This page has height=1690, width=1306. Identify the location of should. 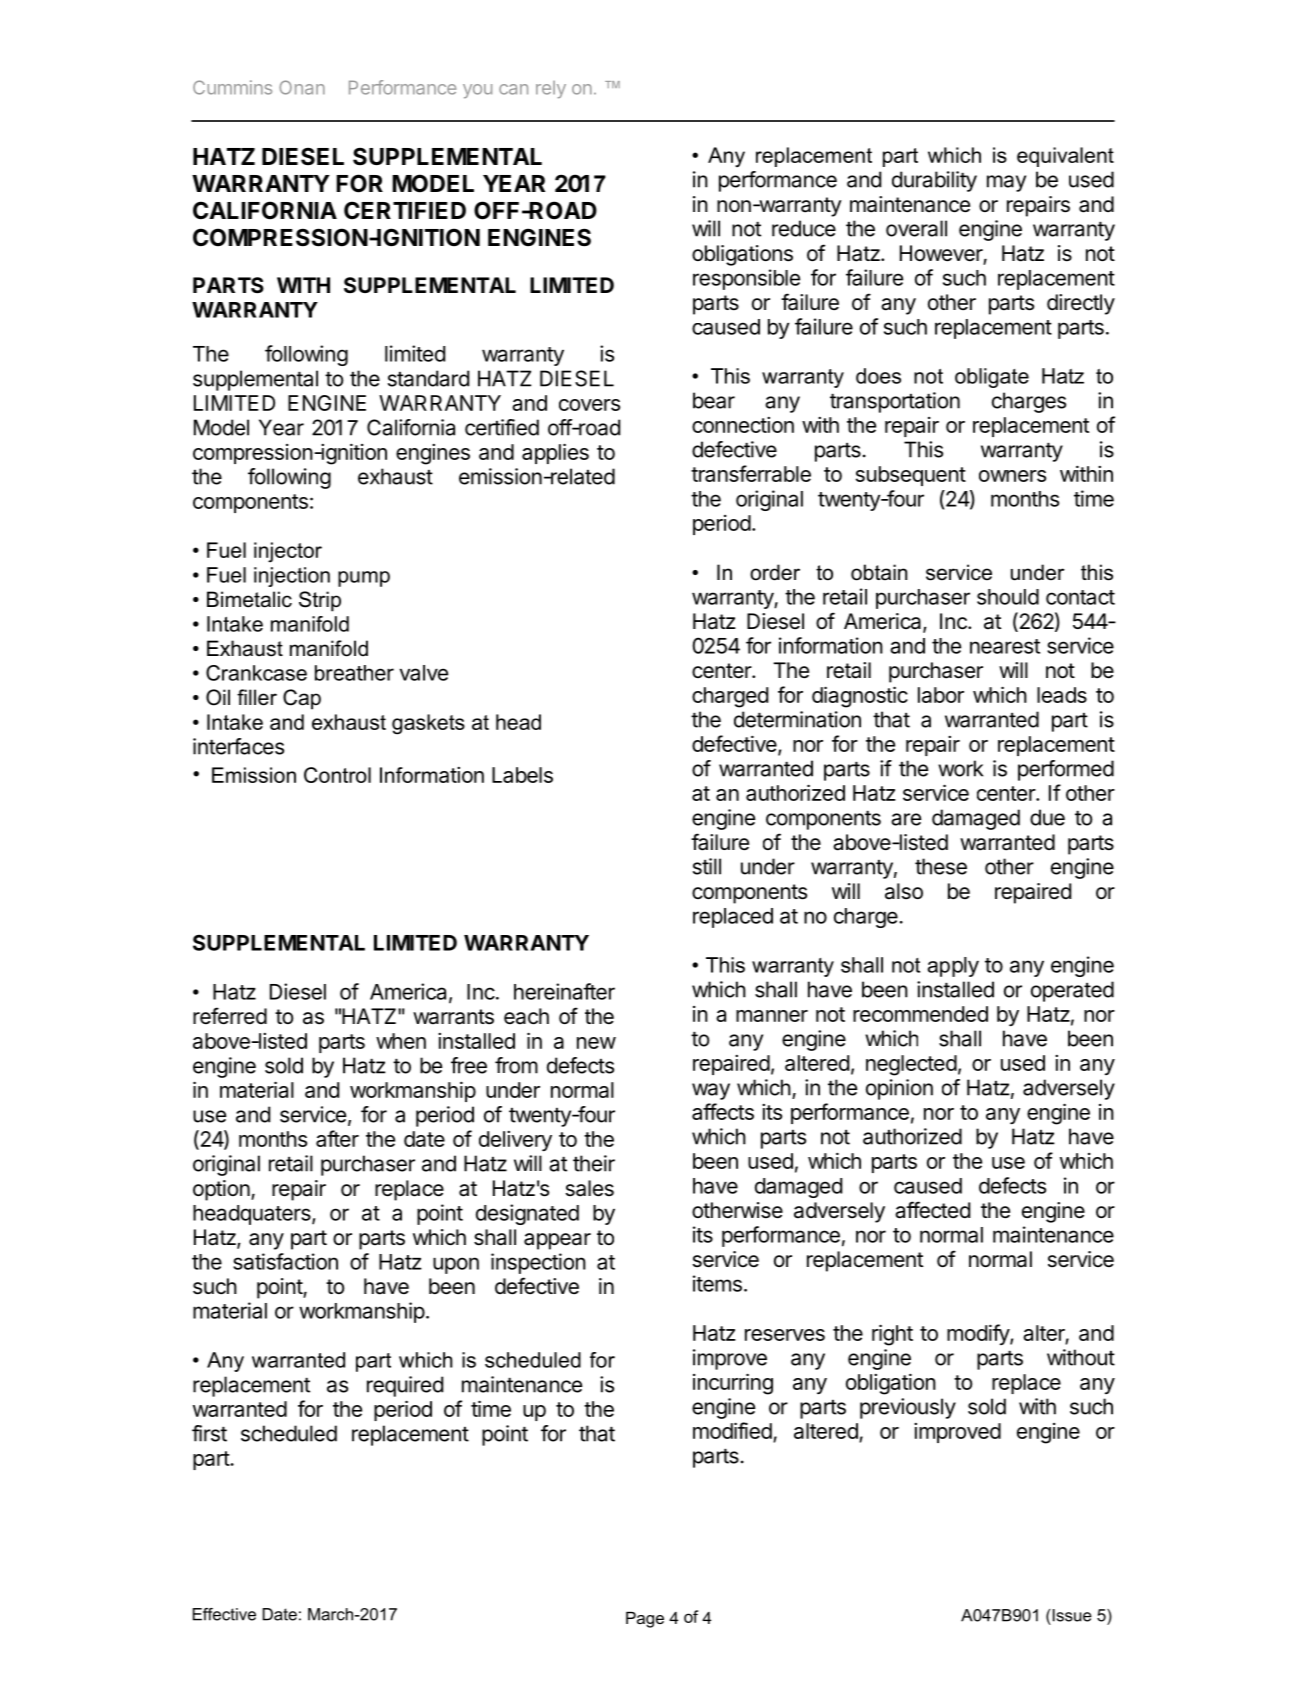
(1008, 597).
